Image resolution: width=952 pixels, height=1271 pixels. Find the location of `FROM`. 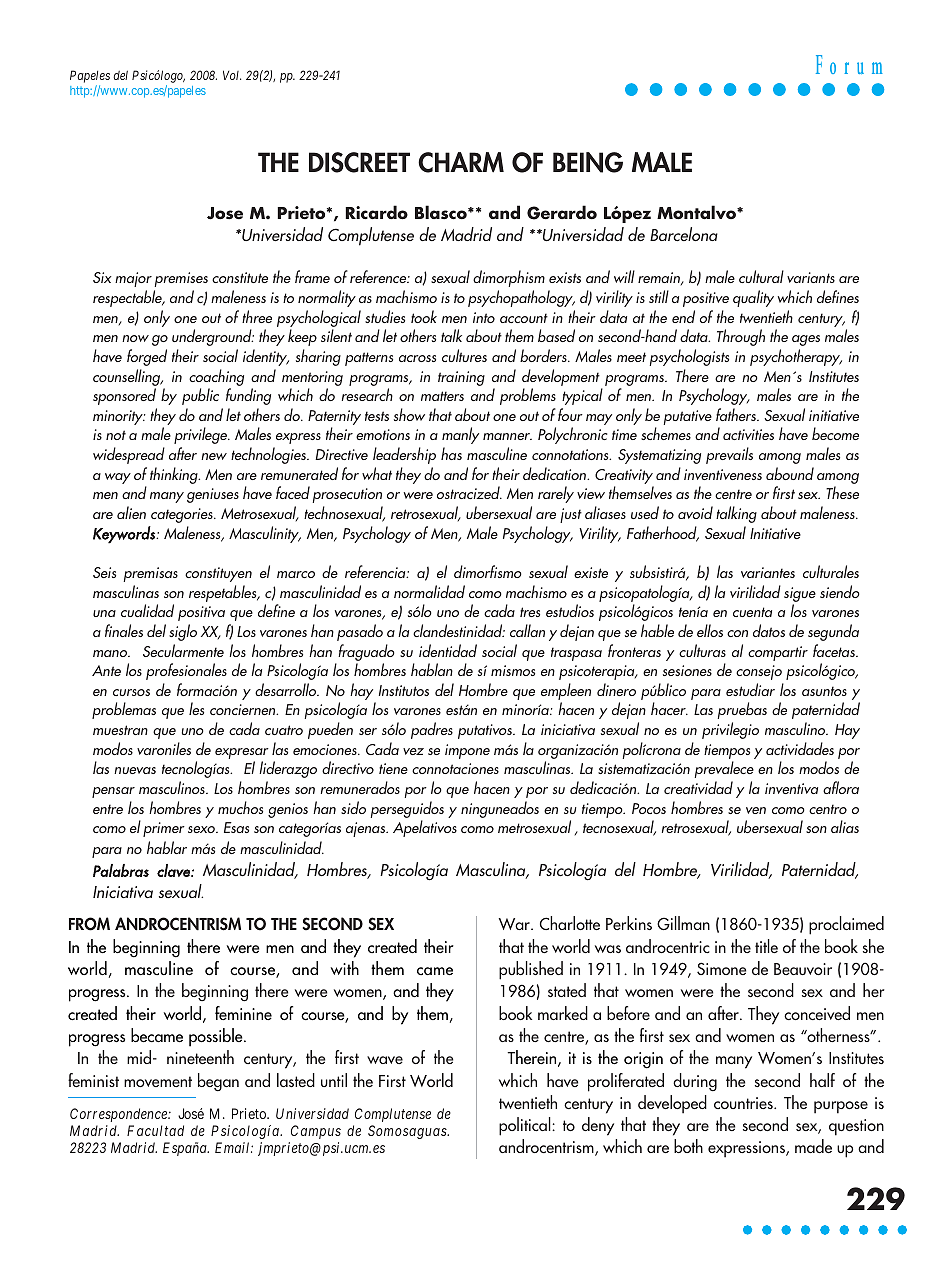

FROM is located at coordinates (89, 924).
